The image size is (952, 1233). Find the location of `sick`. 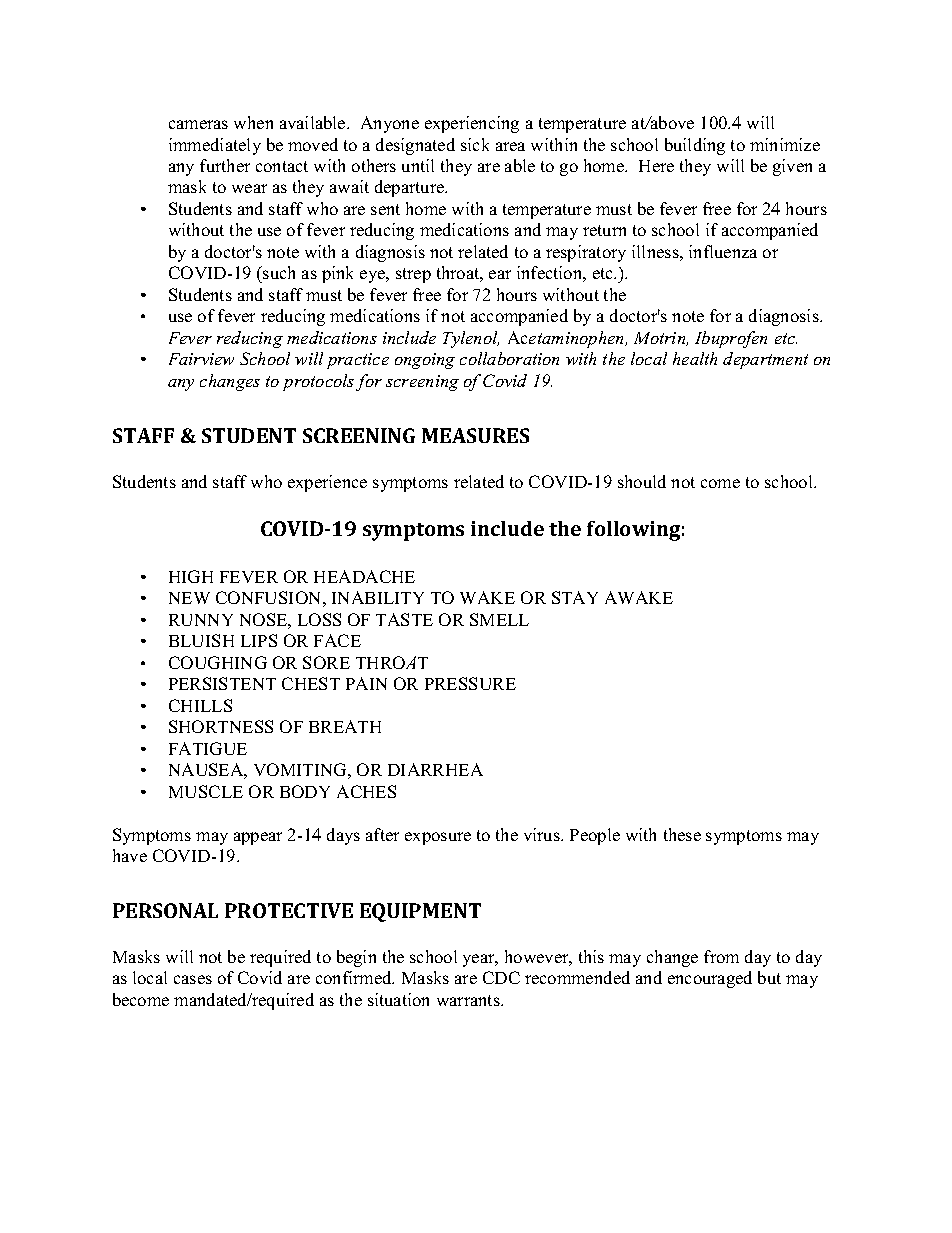

sick is located at coordinates (475, 144).
